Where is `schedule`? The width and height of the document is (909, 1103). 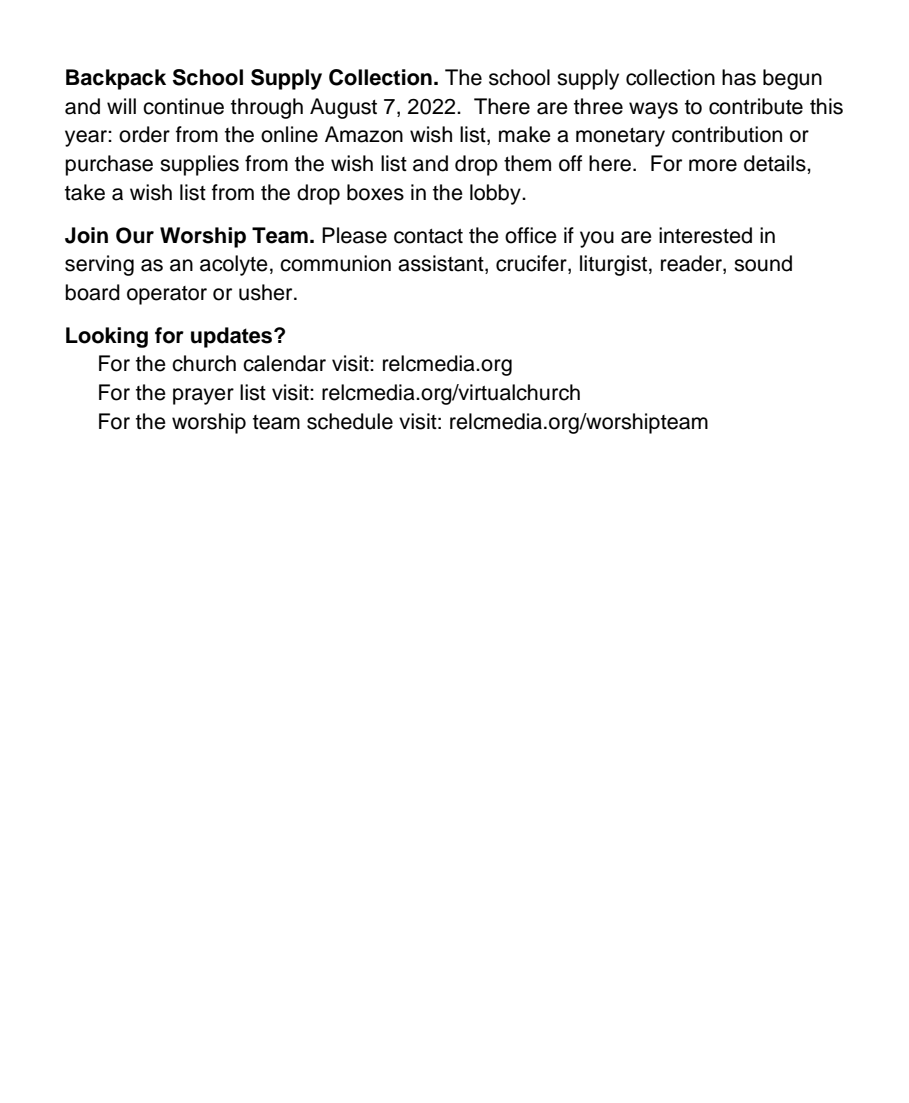
schedule is located at coordinates (350, 421).
